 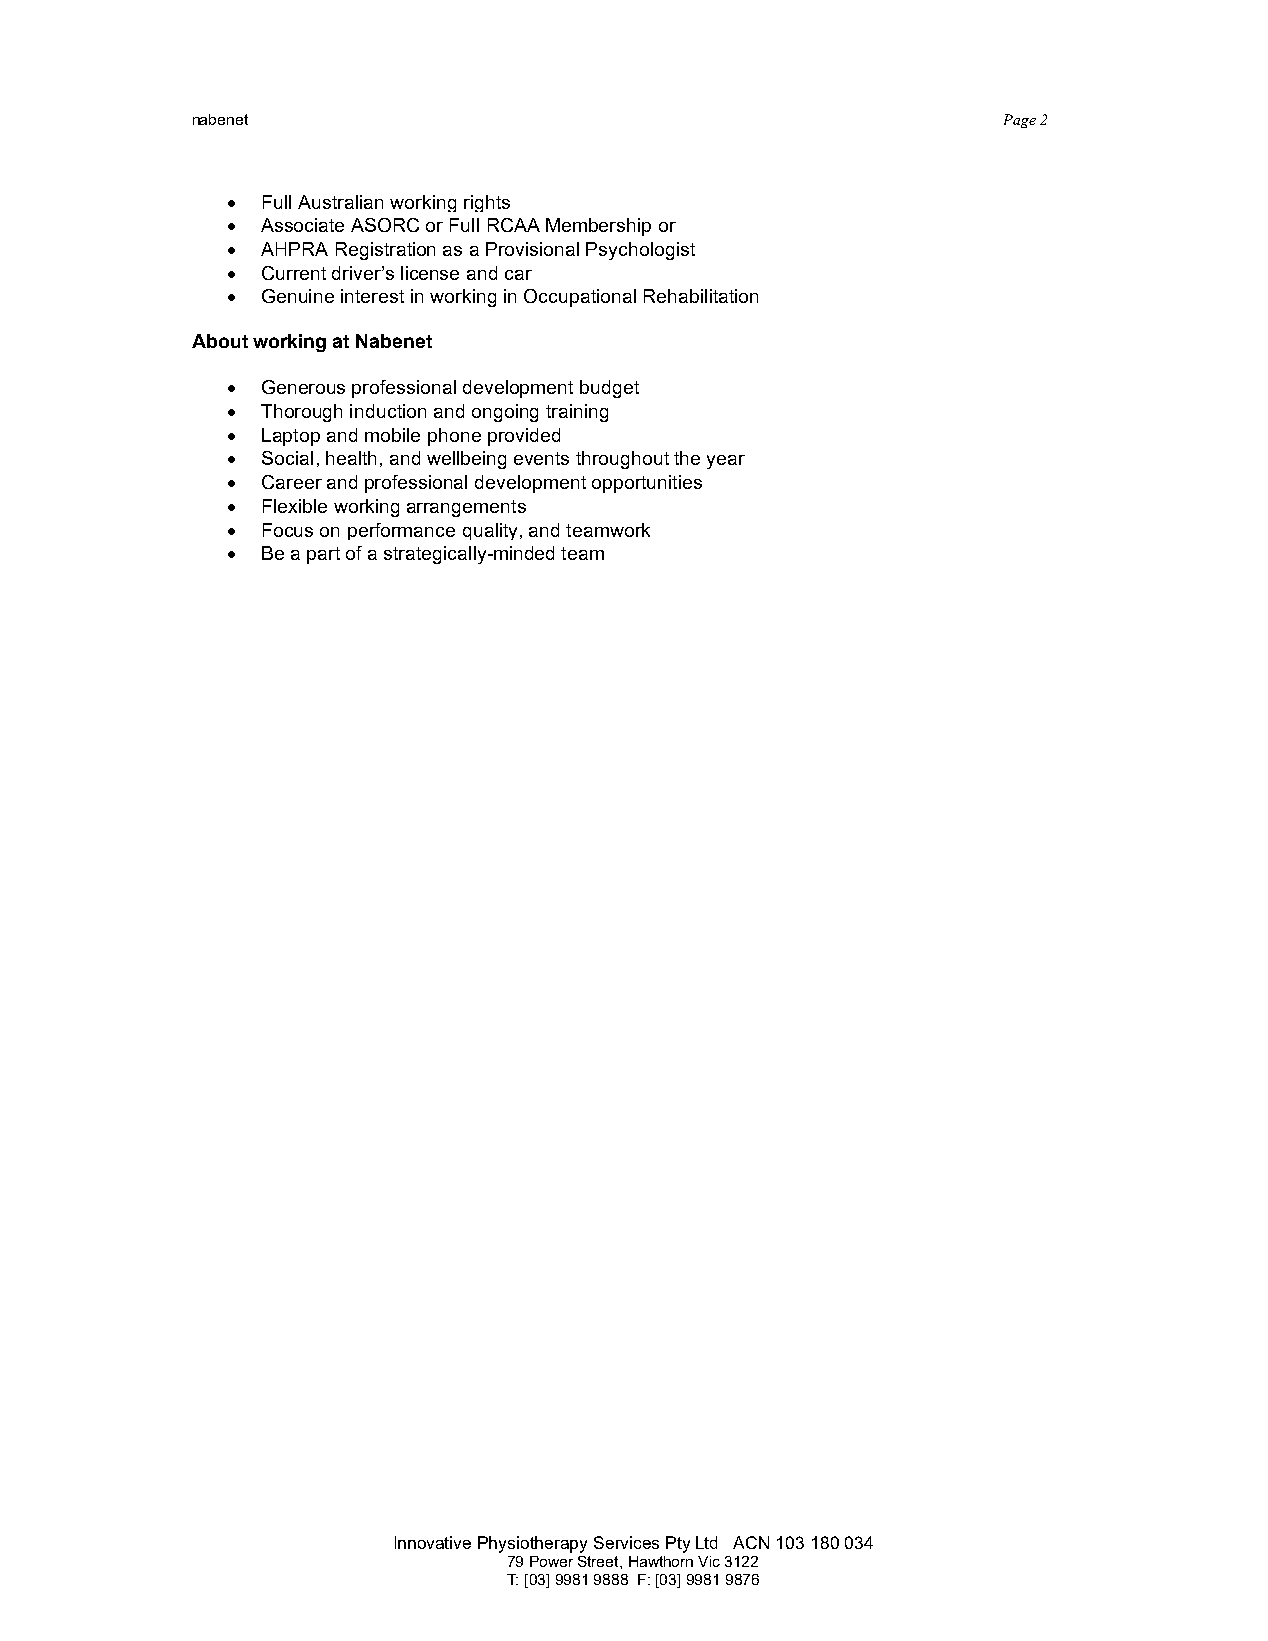 What do you see at coordinates (726, 462) in the screenshot?
I see `year` at bounding box center [726, 462].
